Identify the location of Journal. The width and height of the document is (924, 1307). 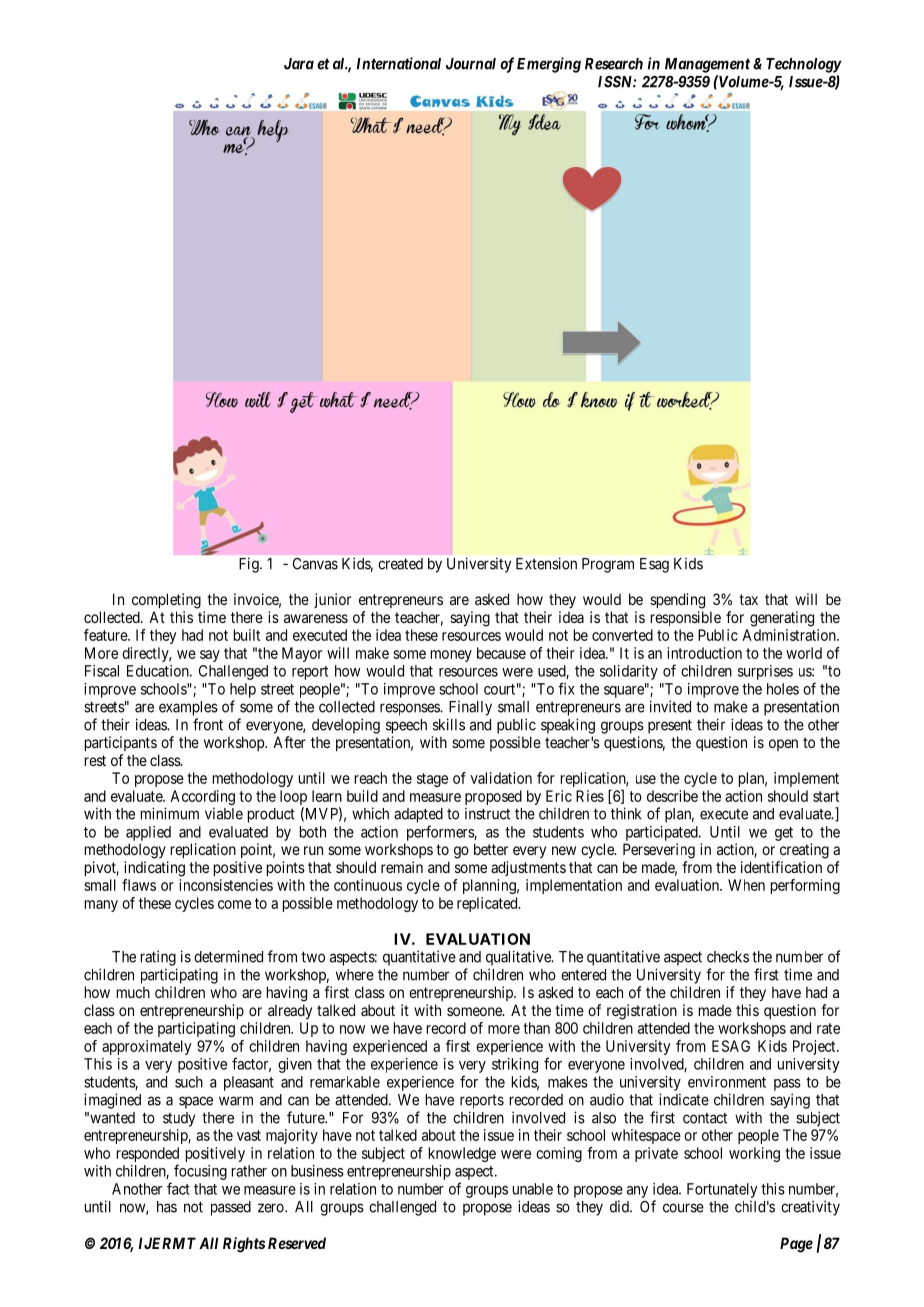
(471, 64).
